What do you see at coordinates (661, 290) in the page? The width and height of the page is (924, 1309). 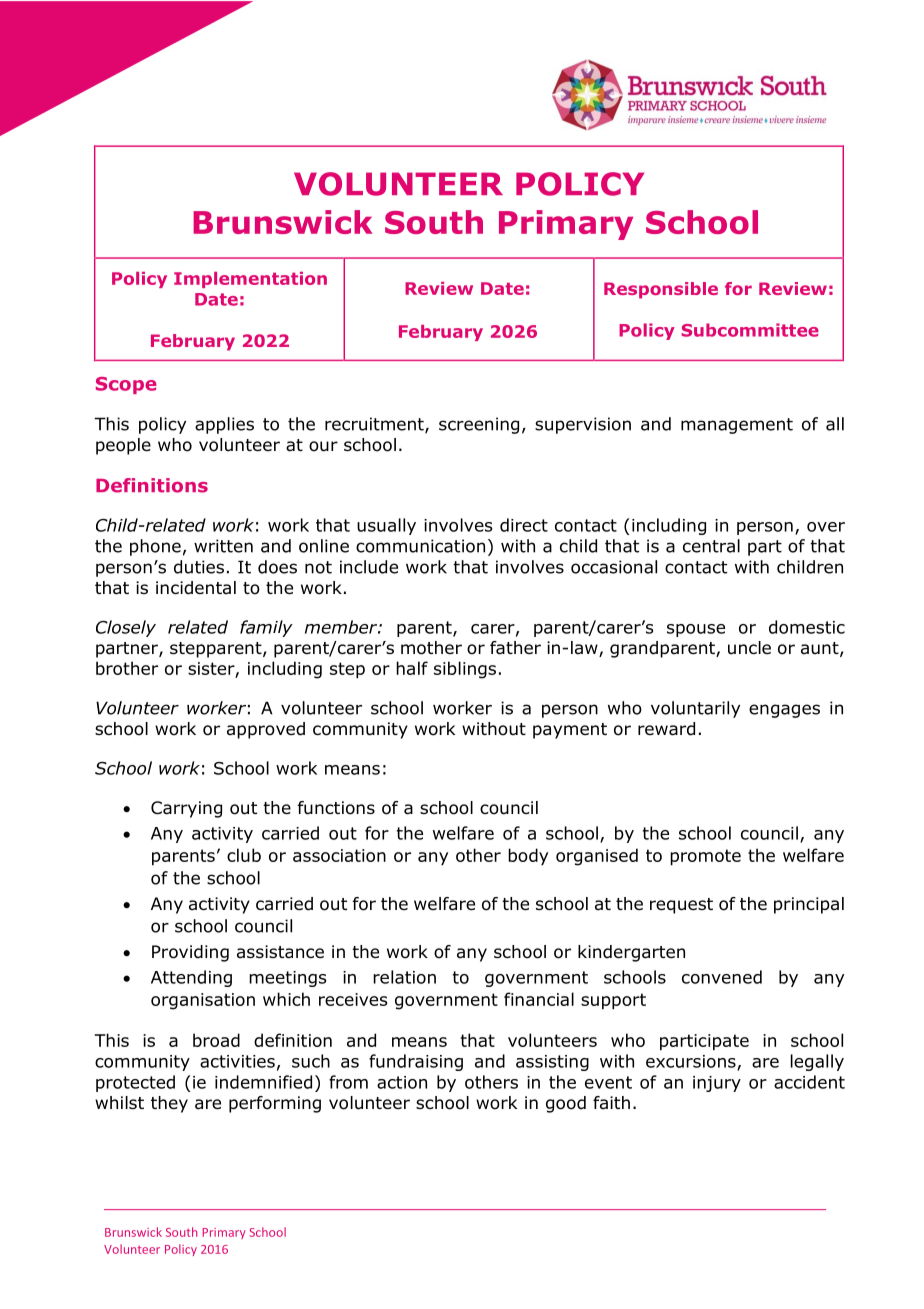 I see `Responsible` at bounding box center [661, 290].
